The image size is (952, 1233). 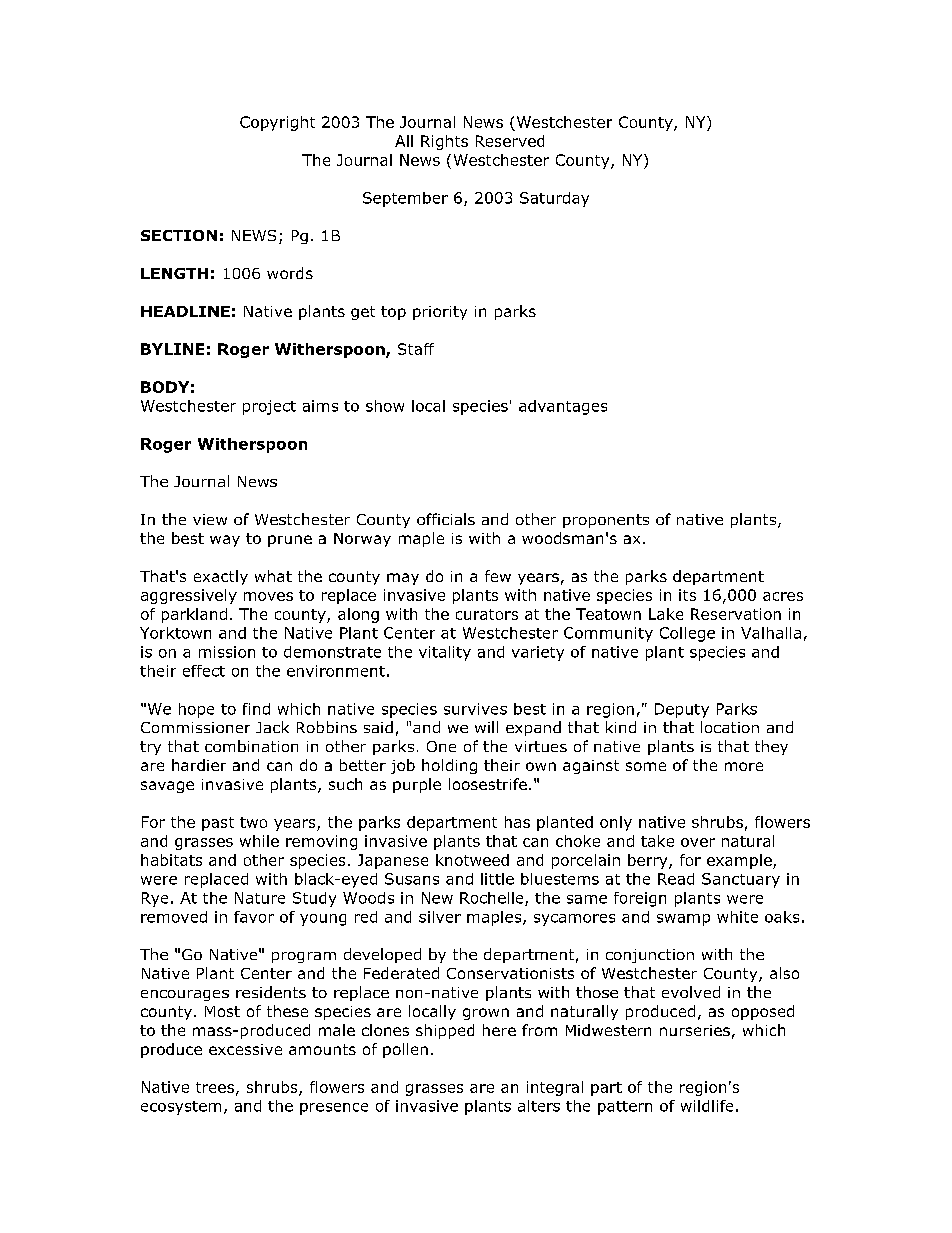 I want to click on curators, so click(x=487, y=614).
